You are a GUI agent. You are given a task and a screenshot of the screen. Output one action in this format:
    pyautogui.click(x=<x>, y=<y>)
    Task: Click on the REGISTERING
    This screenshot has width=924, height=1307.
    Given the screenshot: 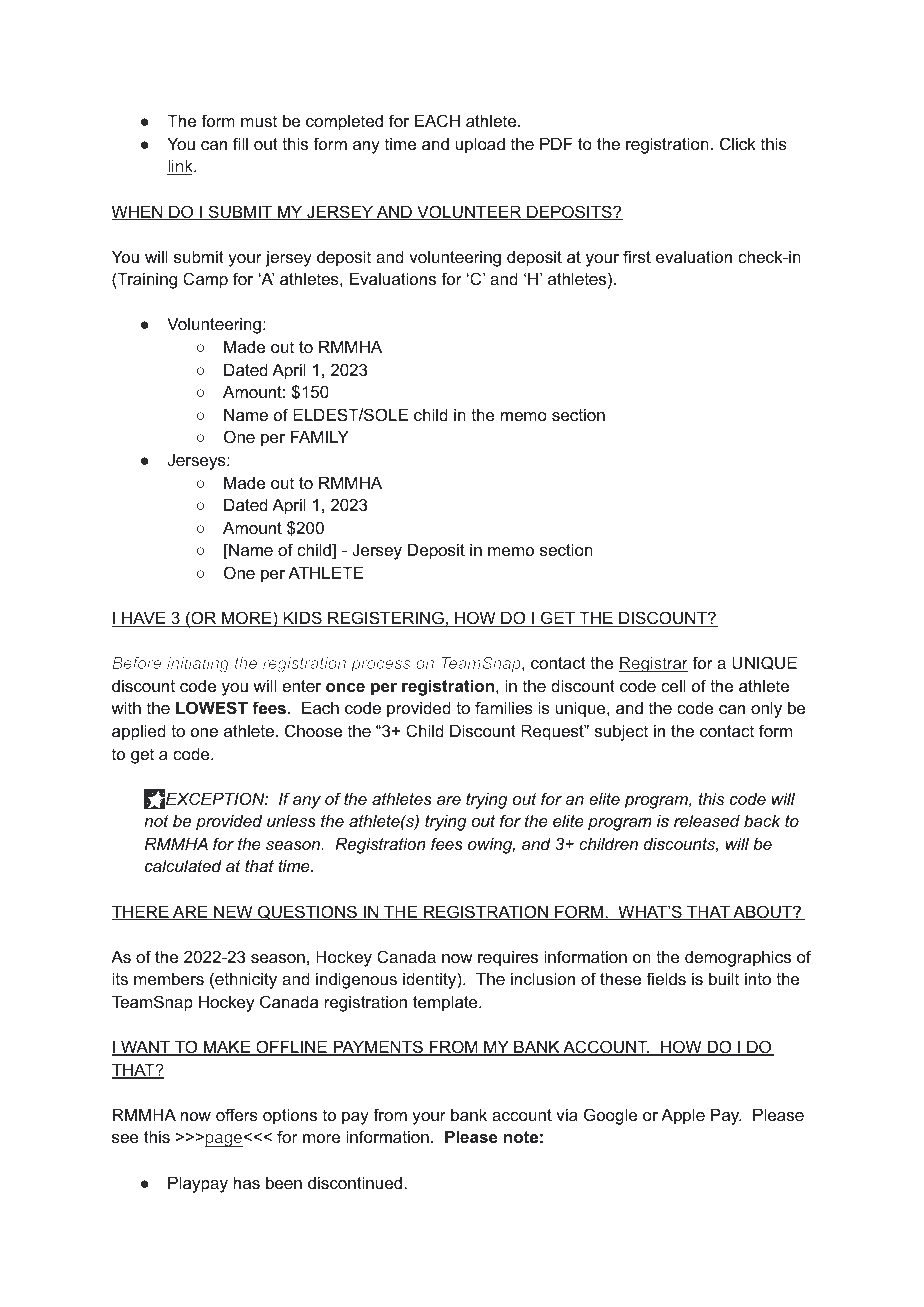 What is the action you would take?
    pyautogui.click(x=386, y=619)
